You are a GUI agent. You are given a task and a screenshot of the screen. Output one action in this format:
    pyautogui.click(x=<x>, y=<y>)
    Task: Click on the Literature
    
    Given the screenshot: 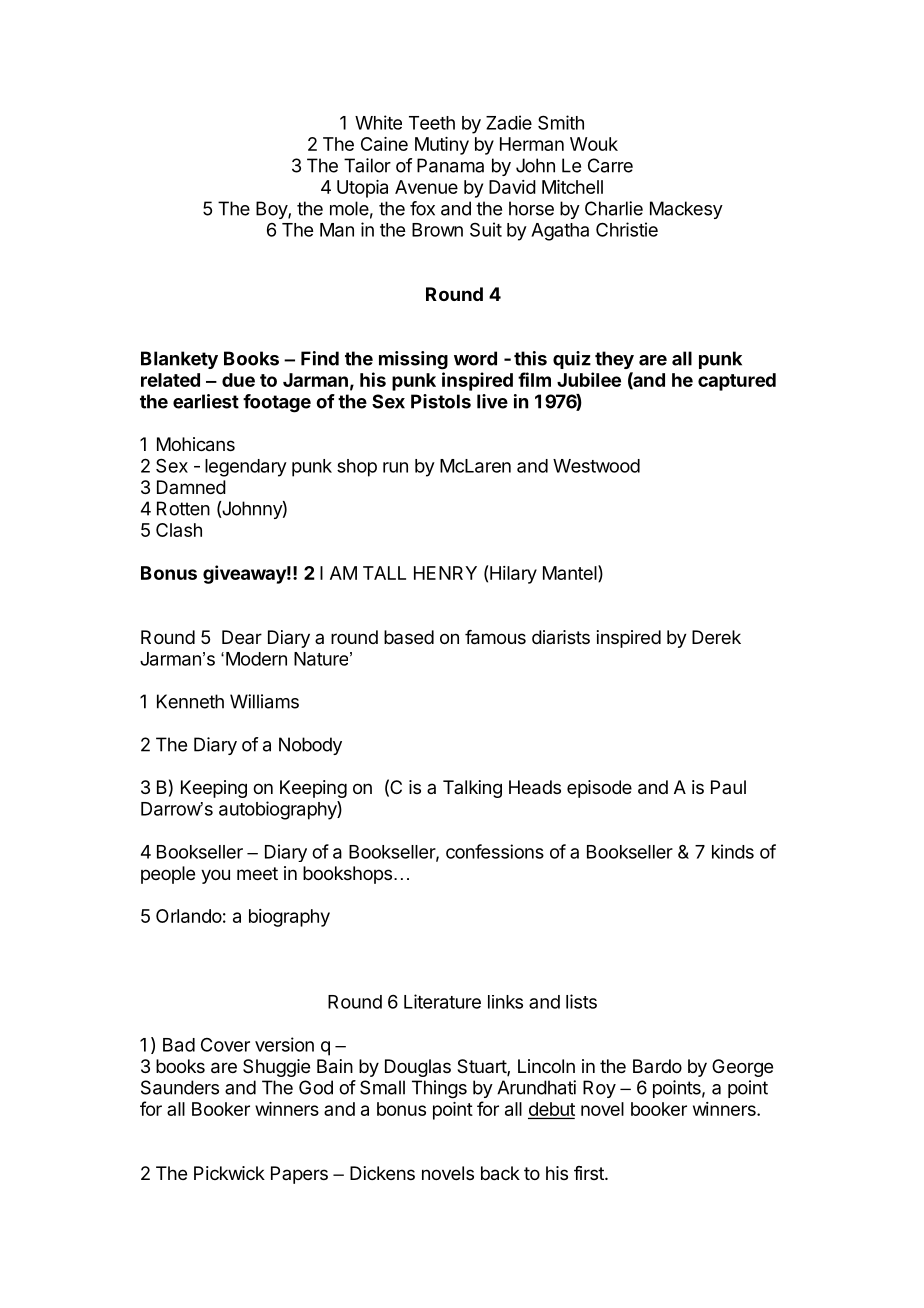 What is the action you would take?
    pyautogui.click(x=442, y=1001)
